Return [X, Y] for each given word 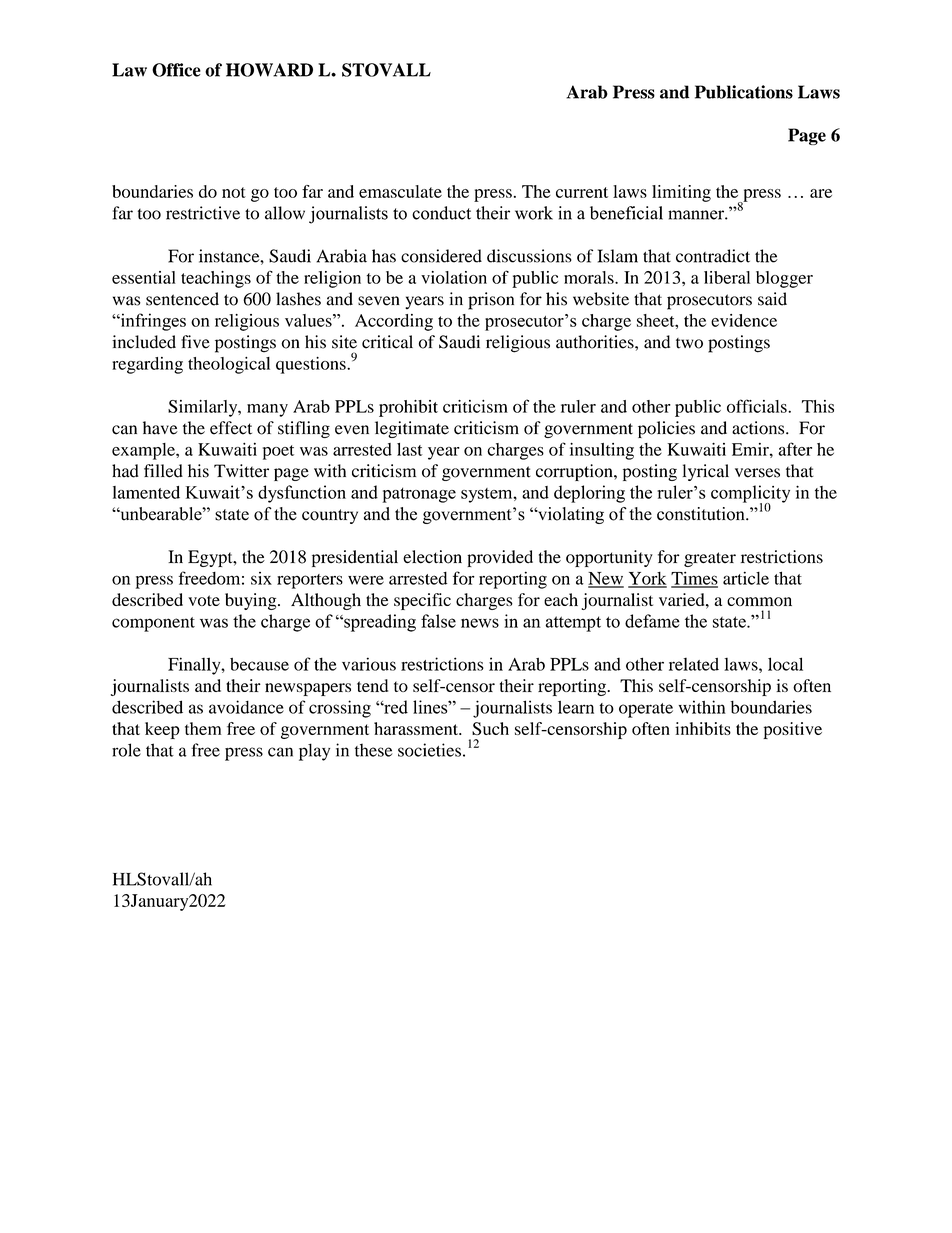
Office [176, 70]
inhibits [703, 728]
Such [490, 728]
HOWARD [269, 70]
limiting [681, 193]
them [203, 728]
